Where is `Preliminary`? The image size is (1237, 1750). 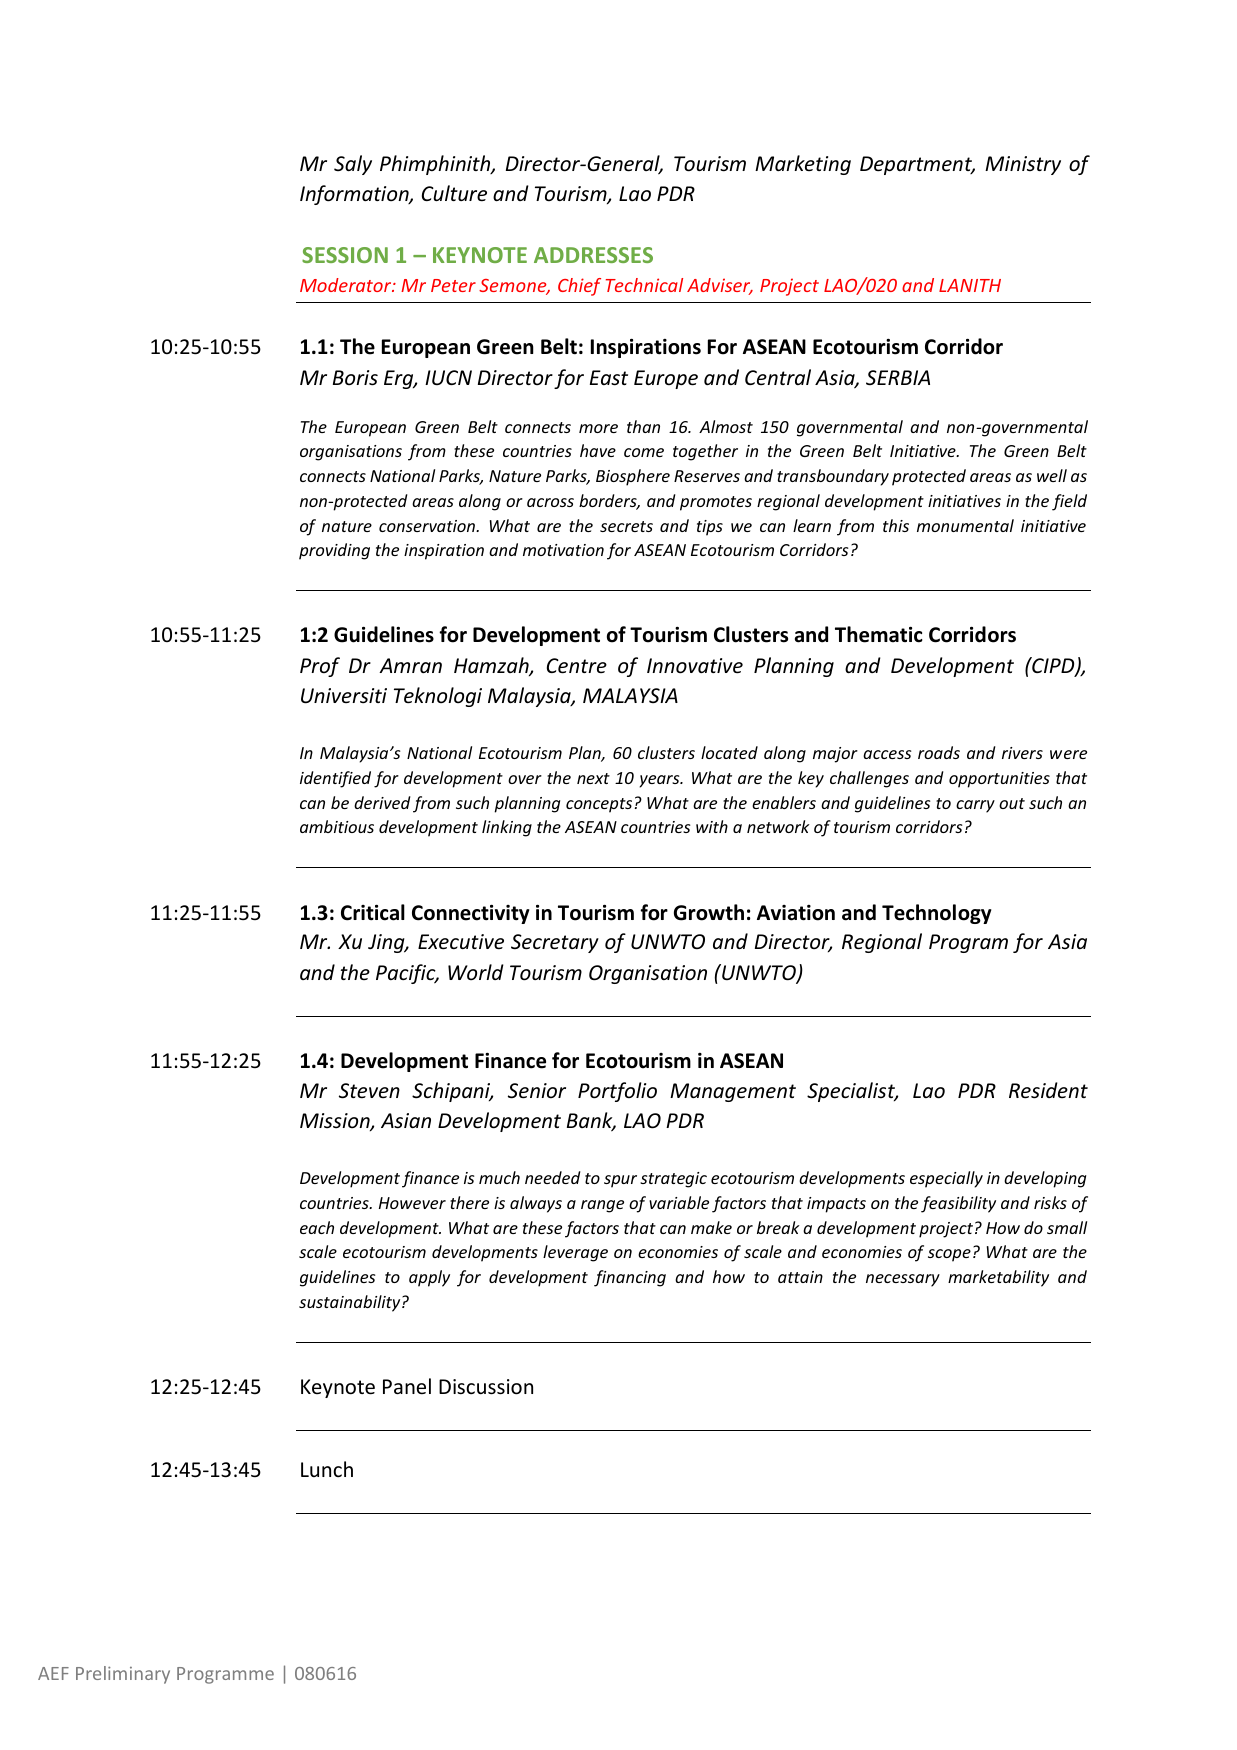
Preliminary is located at coordinates (123, 1675).
